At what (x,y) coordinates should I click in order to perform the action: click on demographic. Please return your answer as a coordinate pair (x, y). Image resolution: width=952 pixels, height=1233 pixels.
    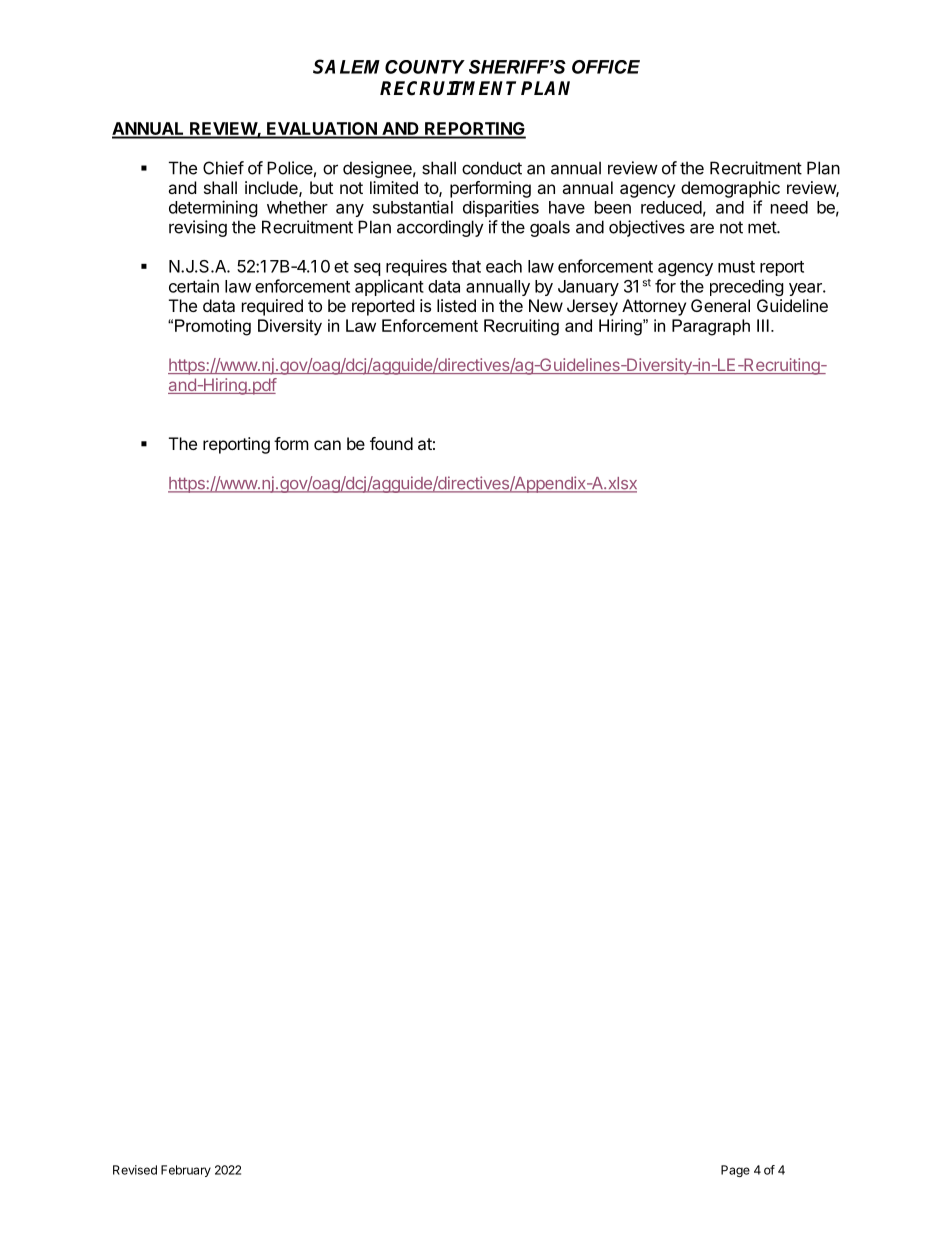
    Looking at the image, I should click on (730, 189).
